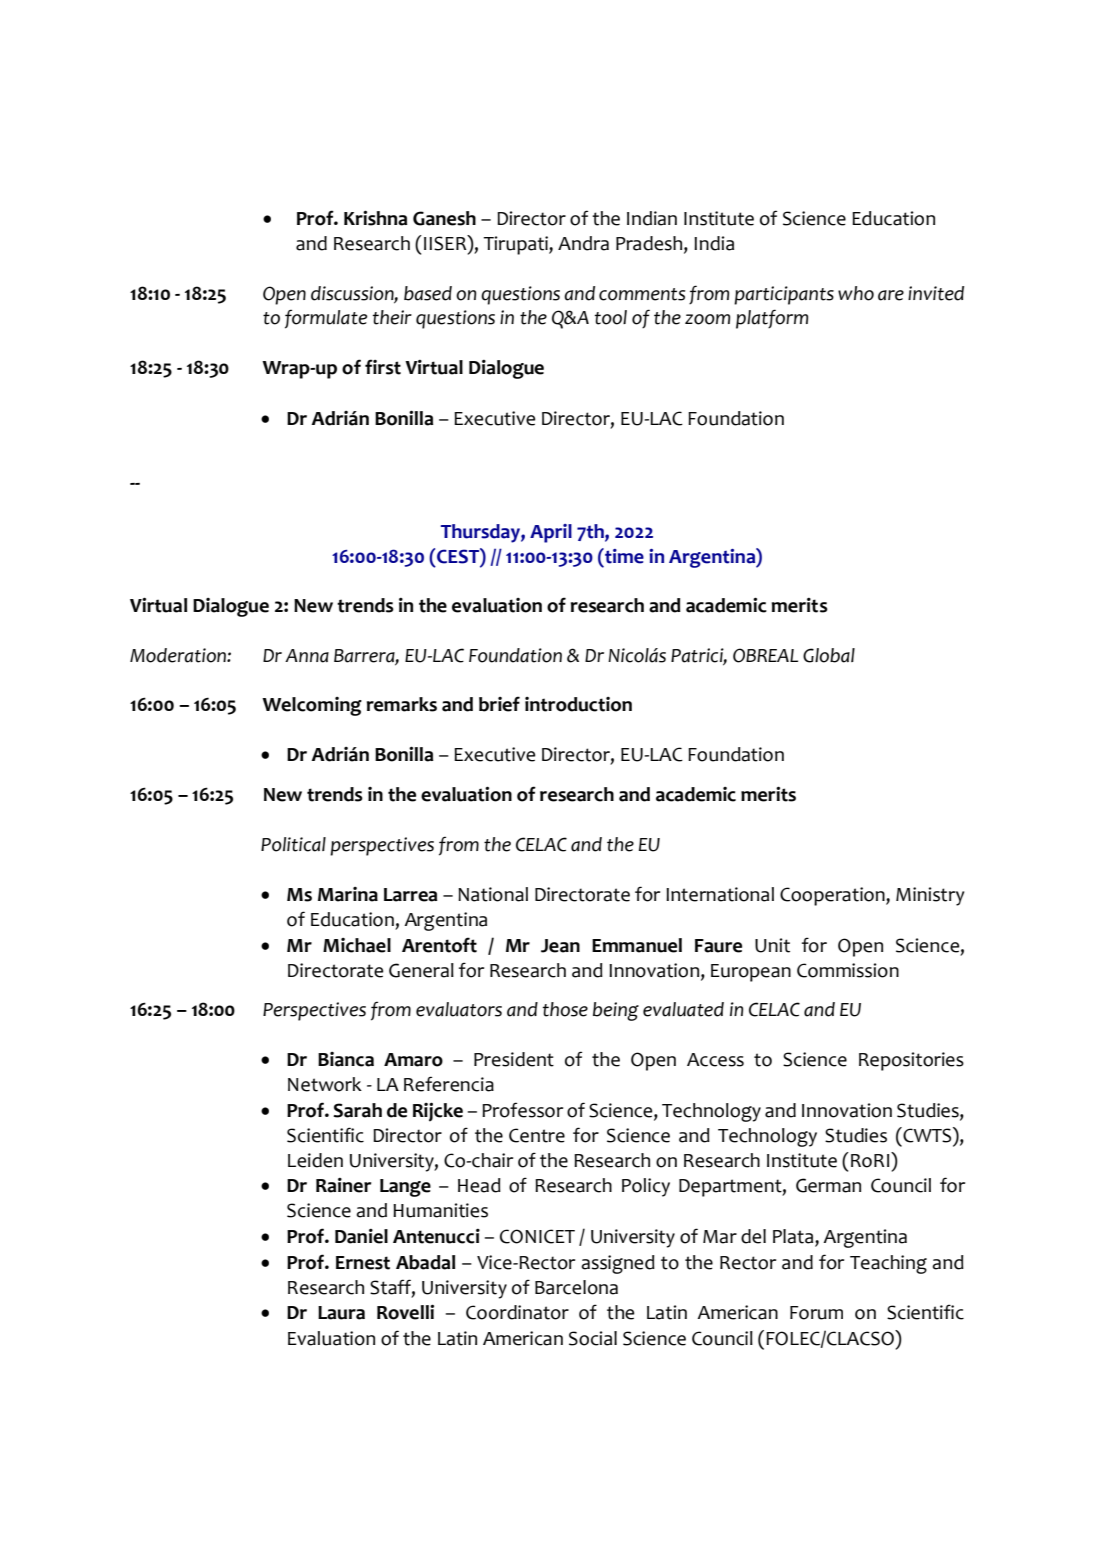 This document has width=1095, height=1549. Describe the element at coordinates (537, 1135) in the document. I see `Centre` at that location.
